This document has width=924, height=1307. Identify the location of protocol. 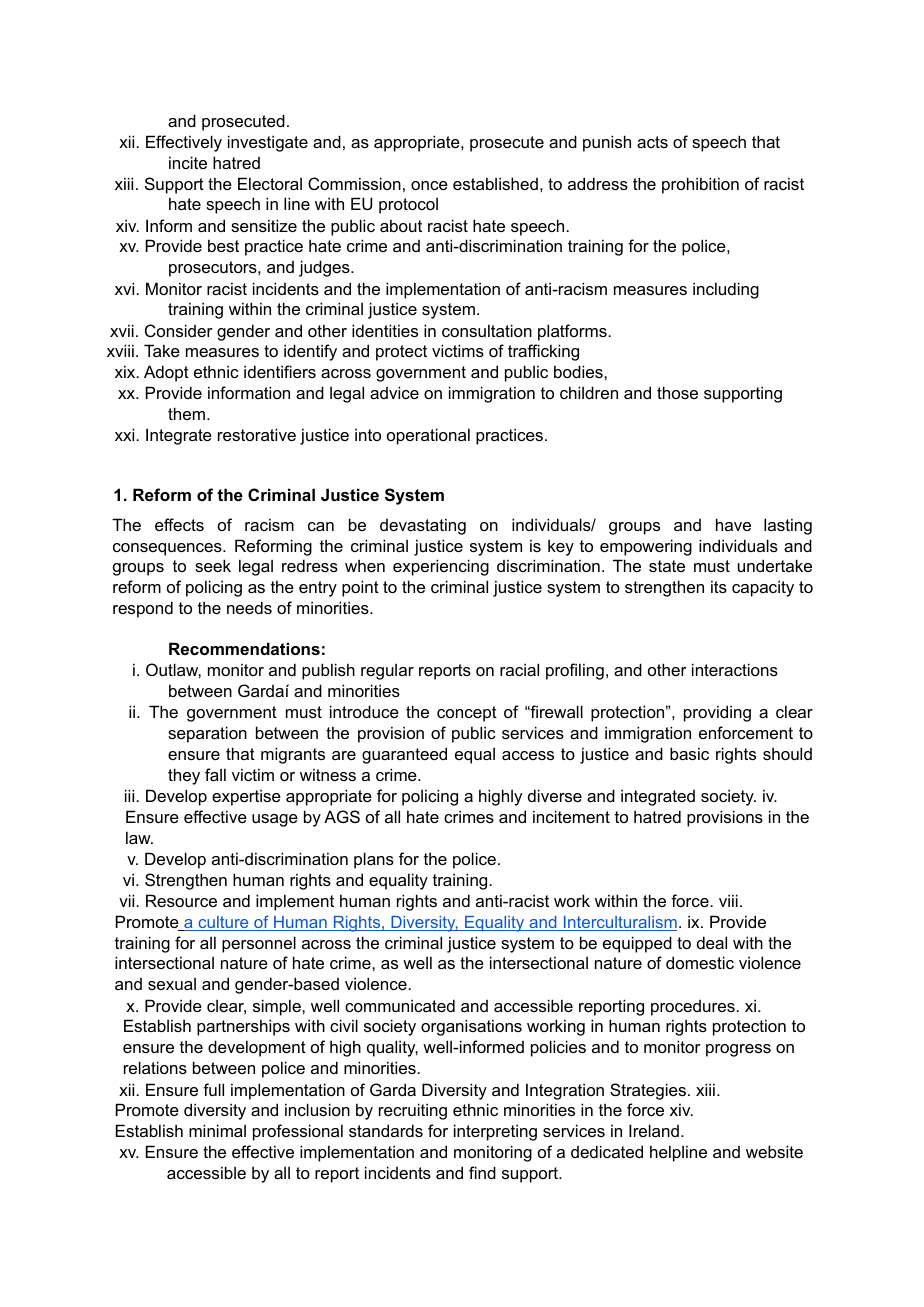
(408, 206).
